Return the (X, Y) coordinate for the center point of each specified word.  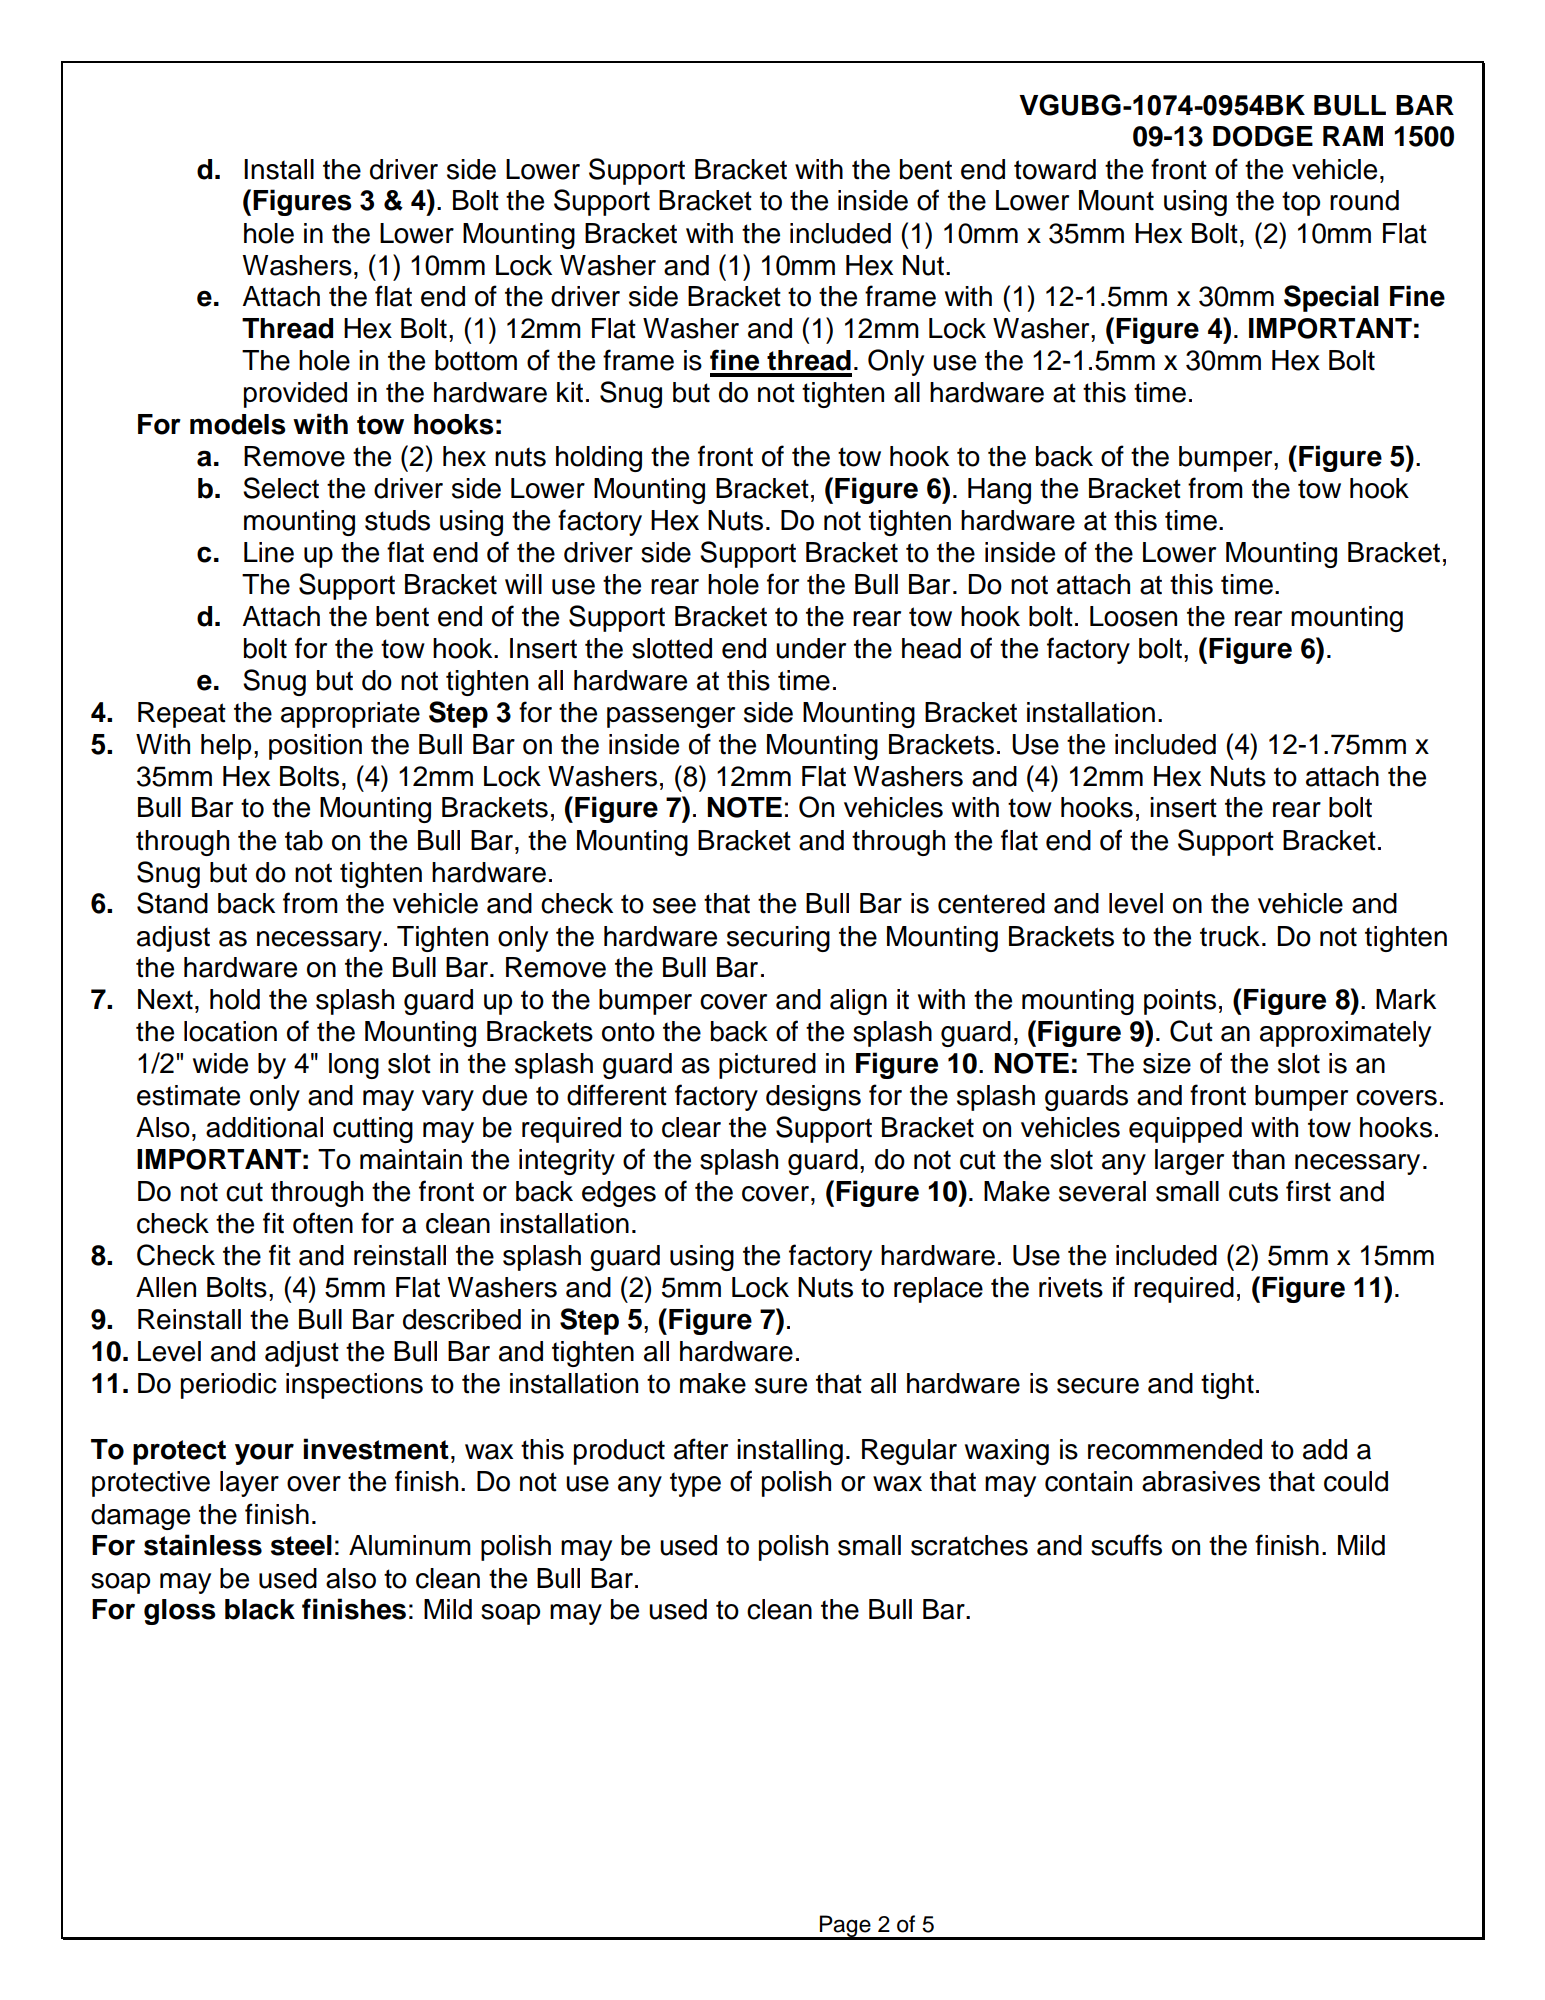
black (260, 1609)
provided (295, 395)
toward (1055, 169)
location (230, 1031)
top (1301, 203)
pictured (767, 1066)
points (1180, 1002)
